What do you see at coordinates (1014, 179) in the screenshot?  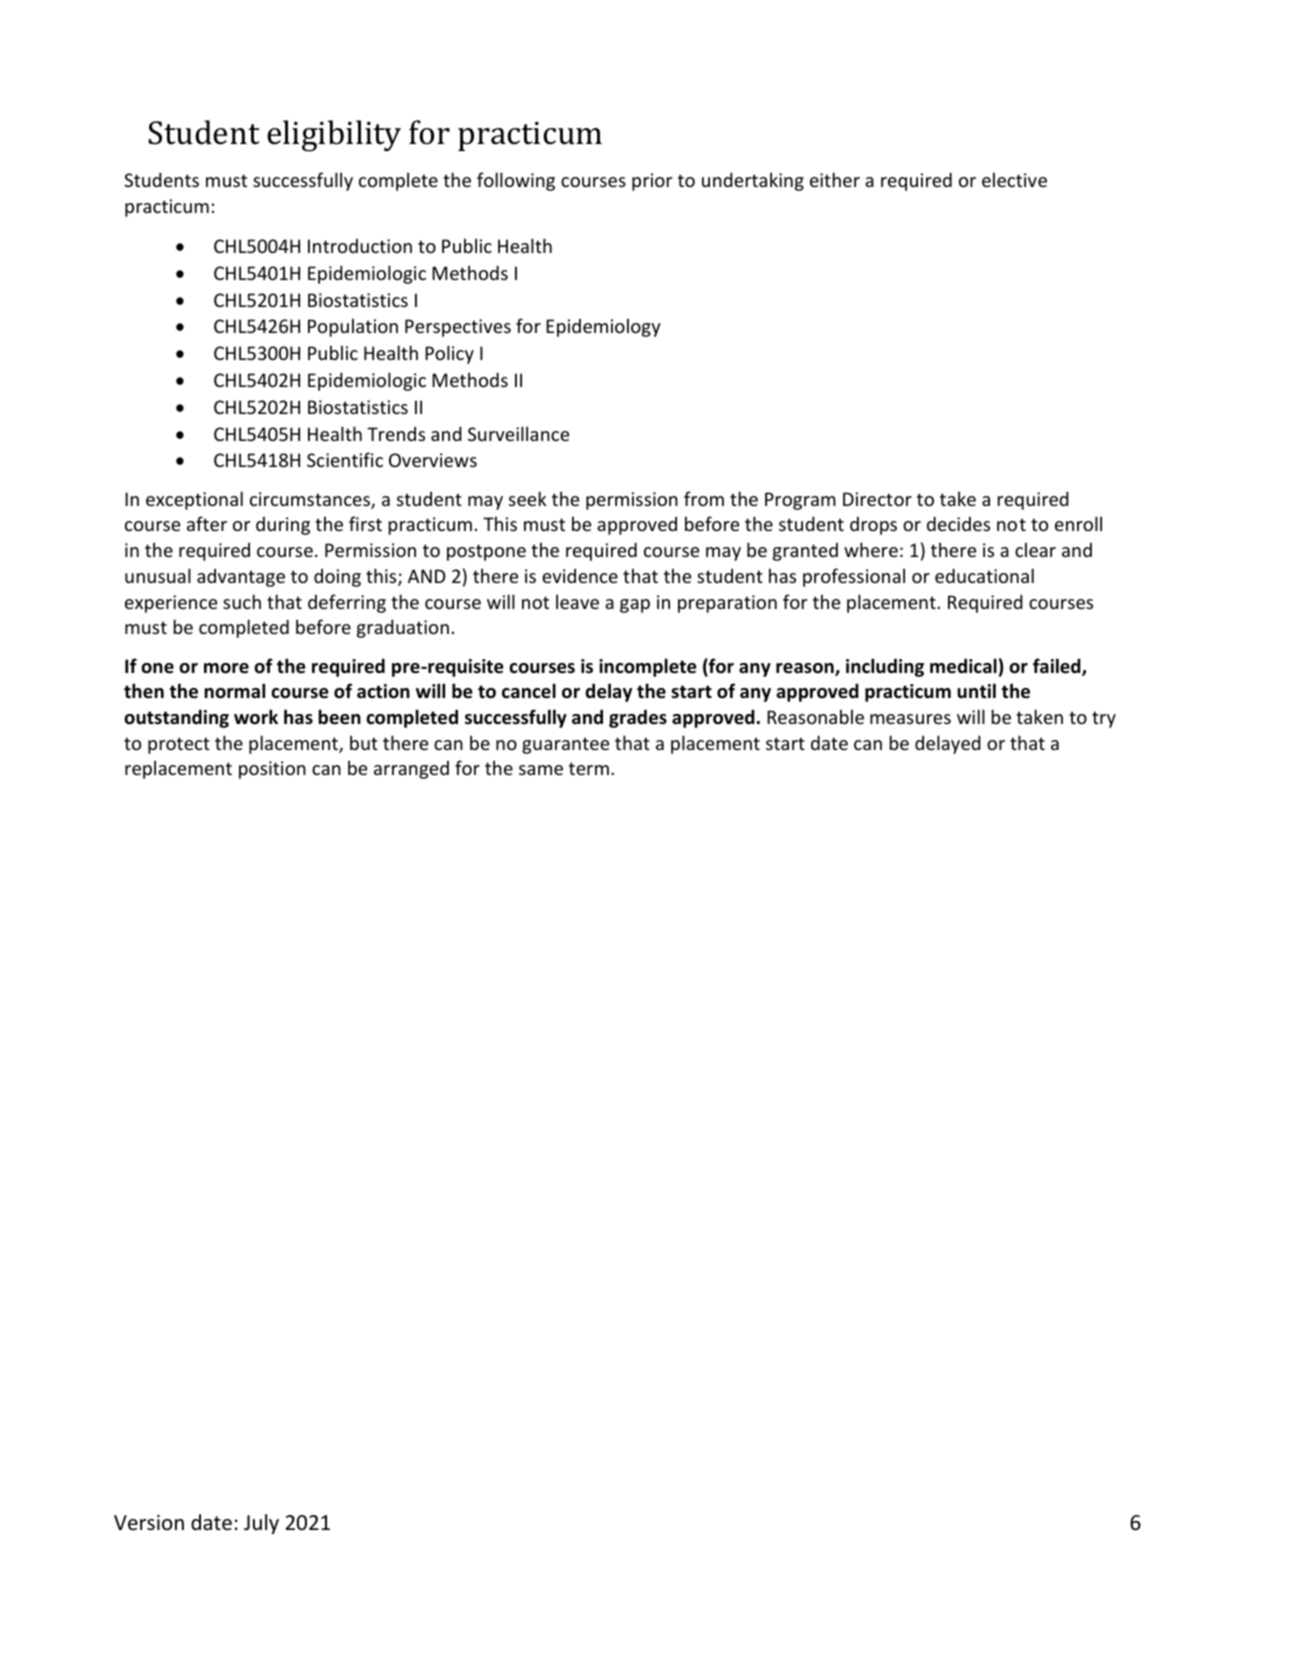 I see `elective` at bounding box center [1014, 179].
